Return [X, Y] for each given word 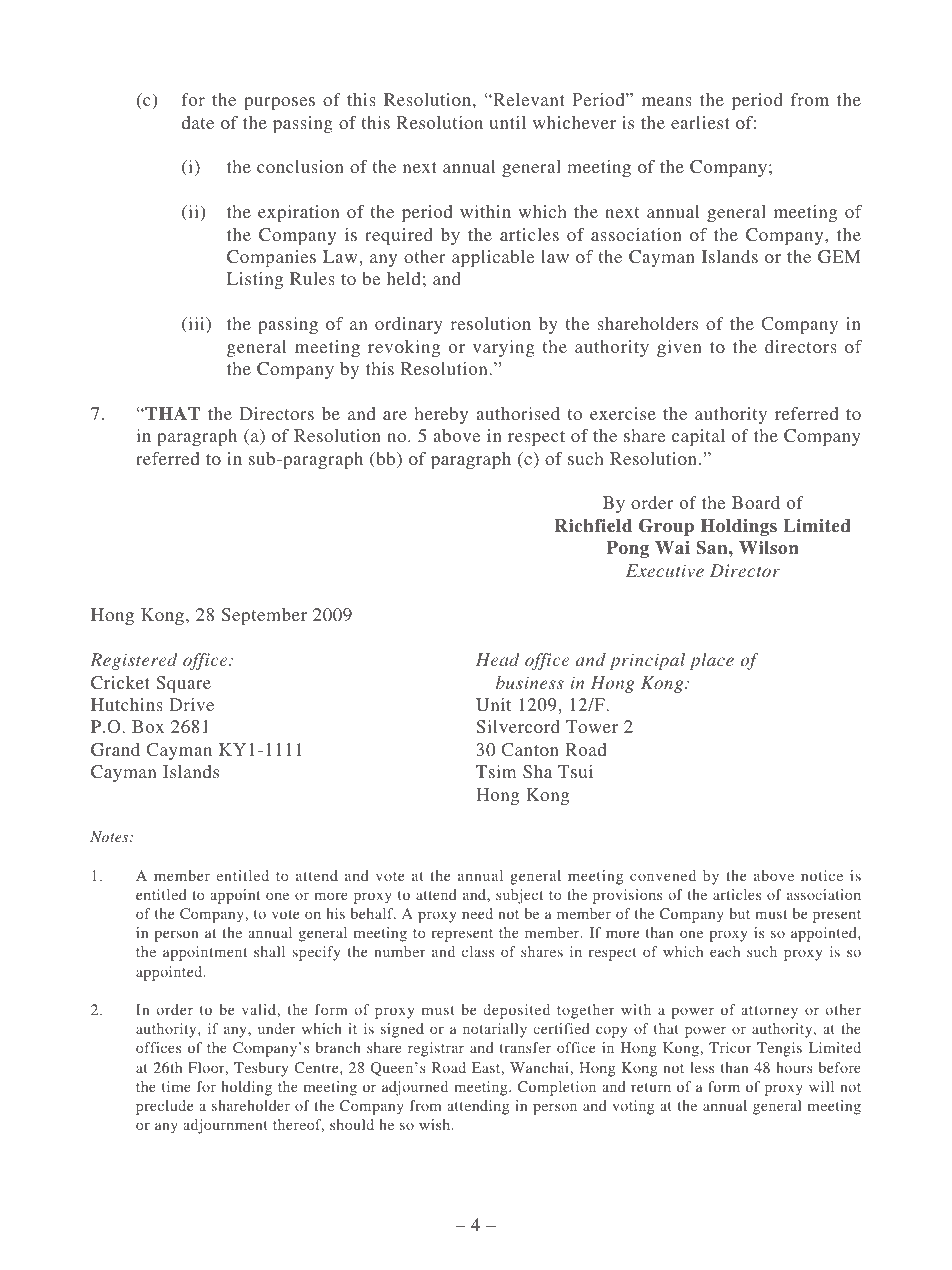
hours [794, 1067]
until [508, 122]
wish [436, 1124]
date [198, 122]
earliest [700, 122]
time [176, 1086]
